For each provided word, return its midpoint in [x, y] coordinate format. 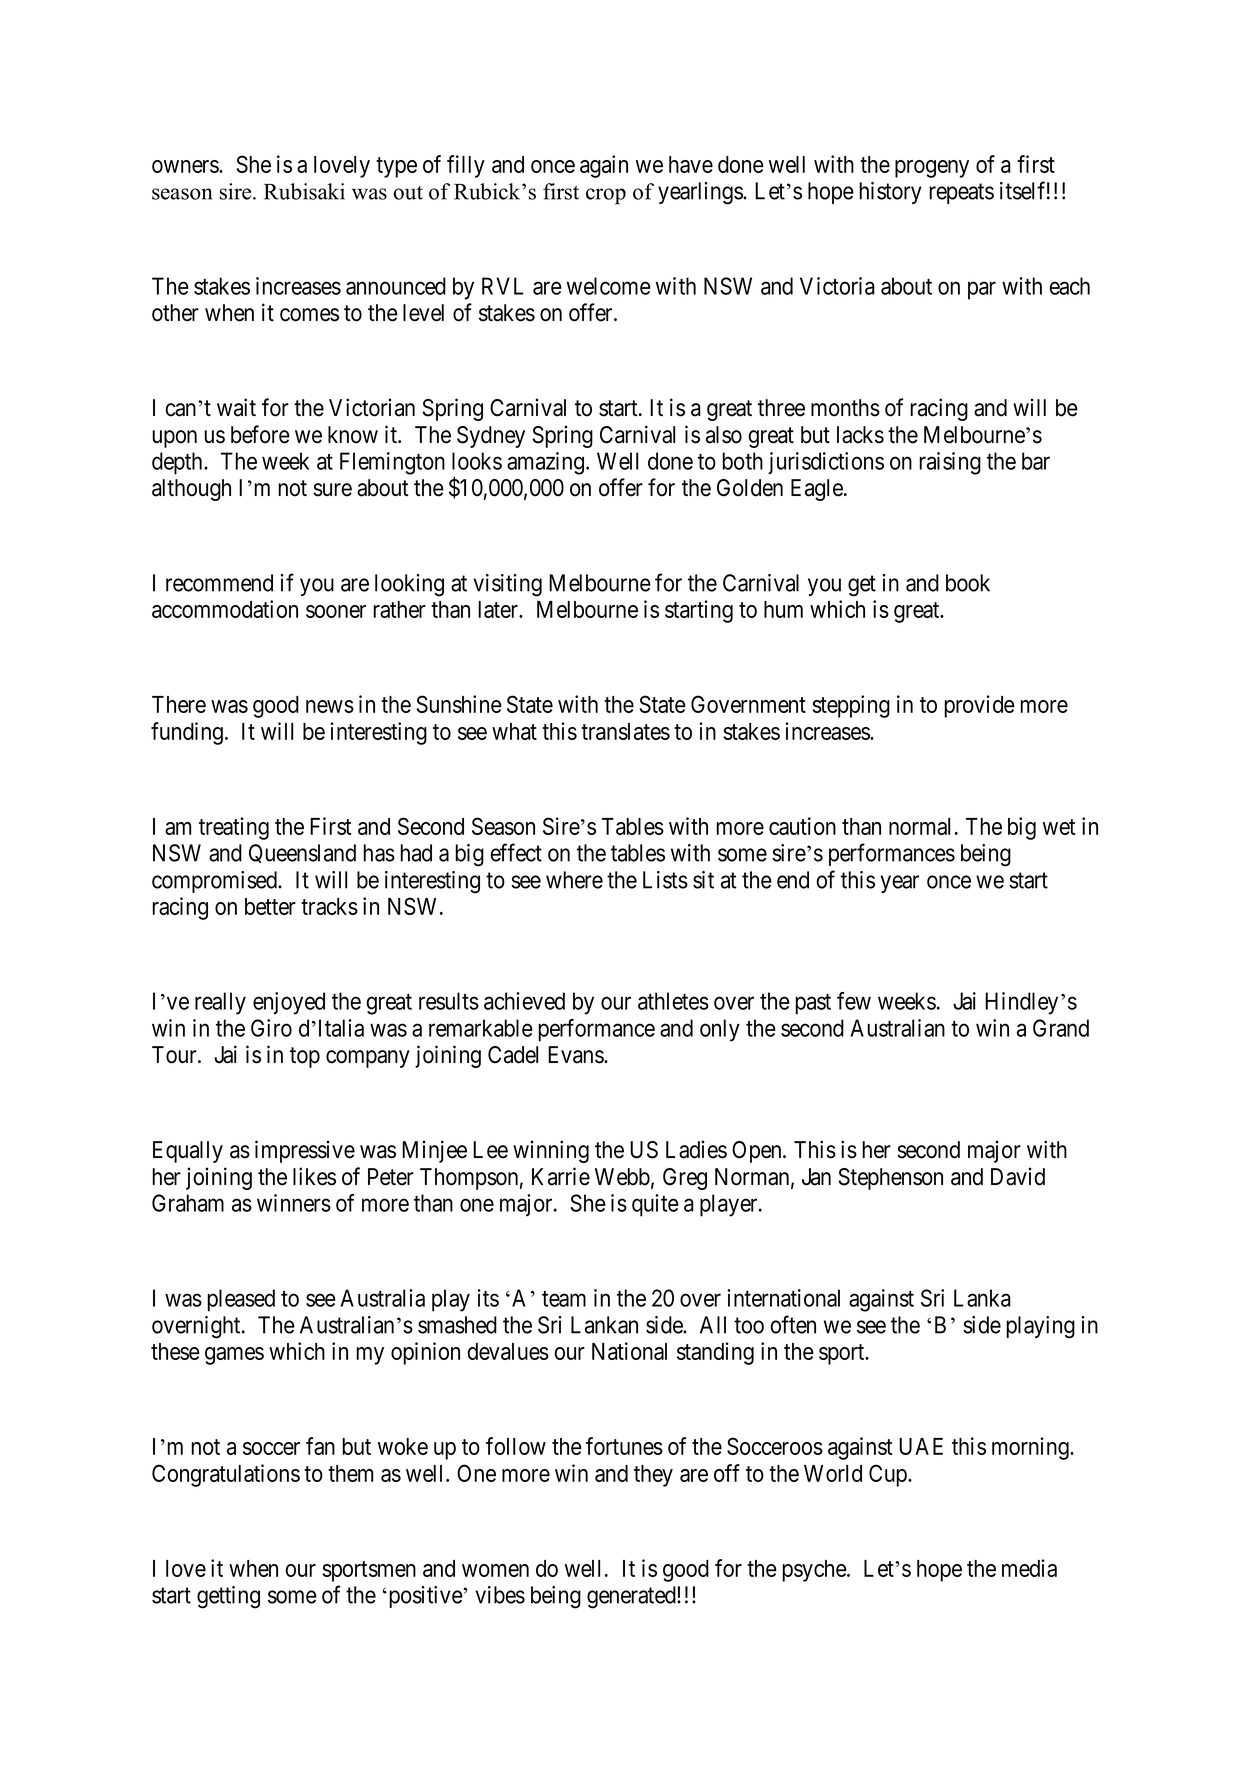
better [270, 906]
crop [606, 196]
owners [186, 166]
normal [919, 826]
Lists [665, 880]
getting [228, 1597]
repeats [961, 193]
